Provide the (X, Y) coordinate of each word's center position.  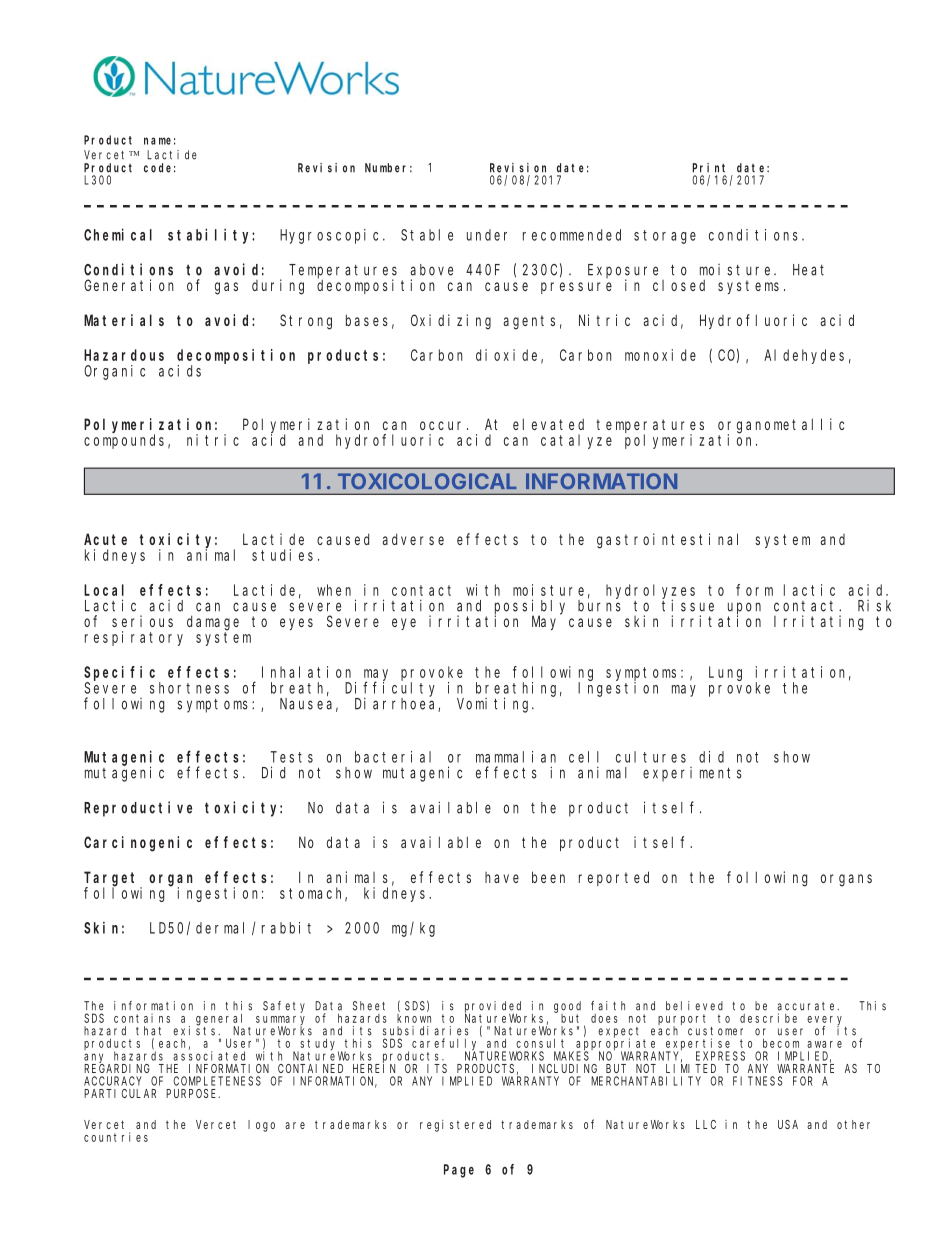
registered (455, 1126)
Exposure (623, 272)
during (278, 287)
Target (112, 880)
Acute (105, 539)
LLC (706, 1124)
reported (614, 878)
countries (116, 1137)
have (502, 877)
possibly (530, 607)
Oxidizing (451, 322)
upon (744, 609)
